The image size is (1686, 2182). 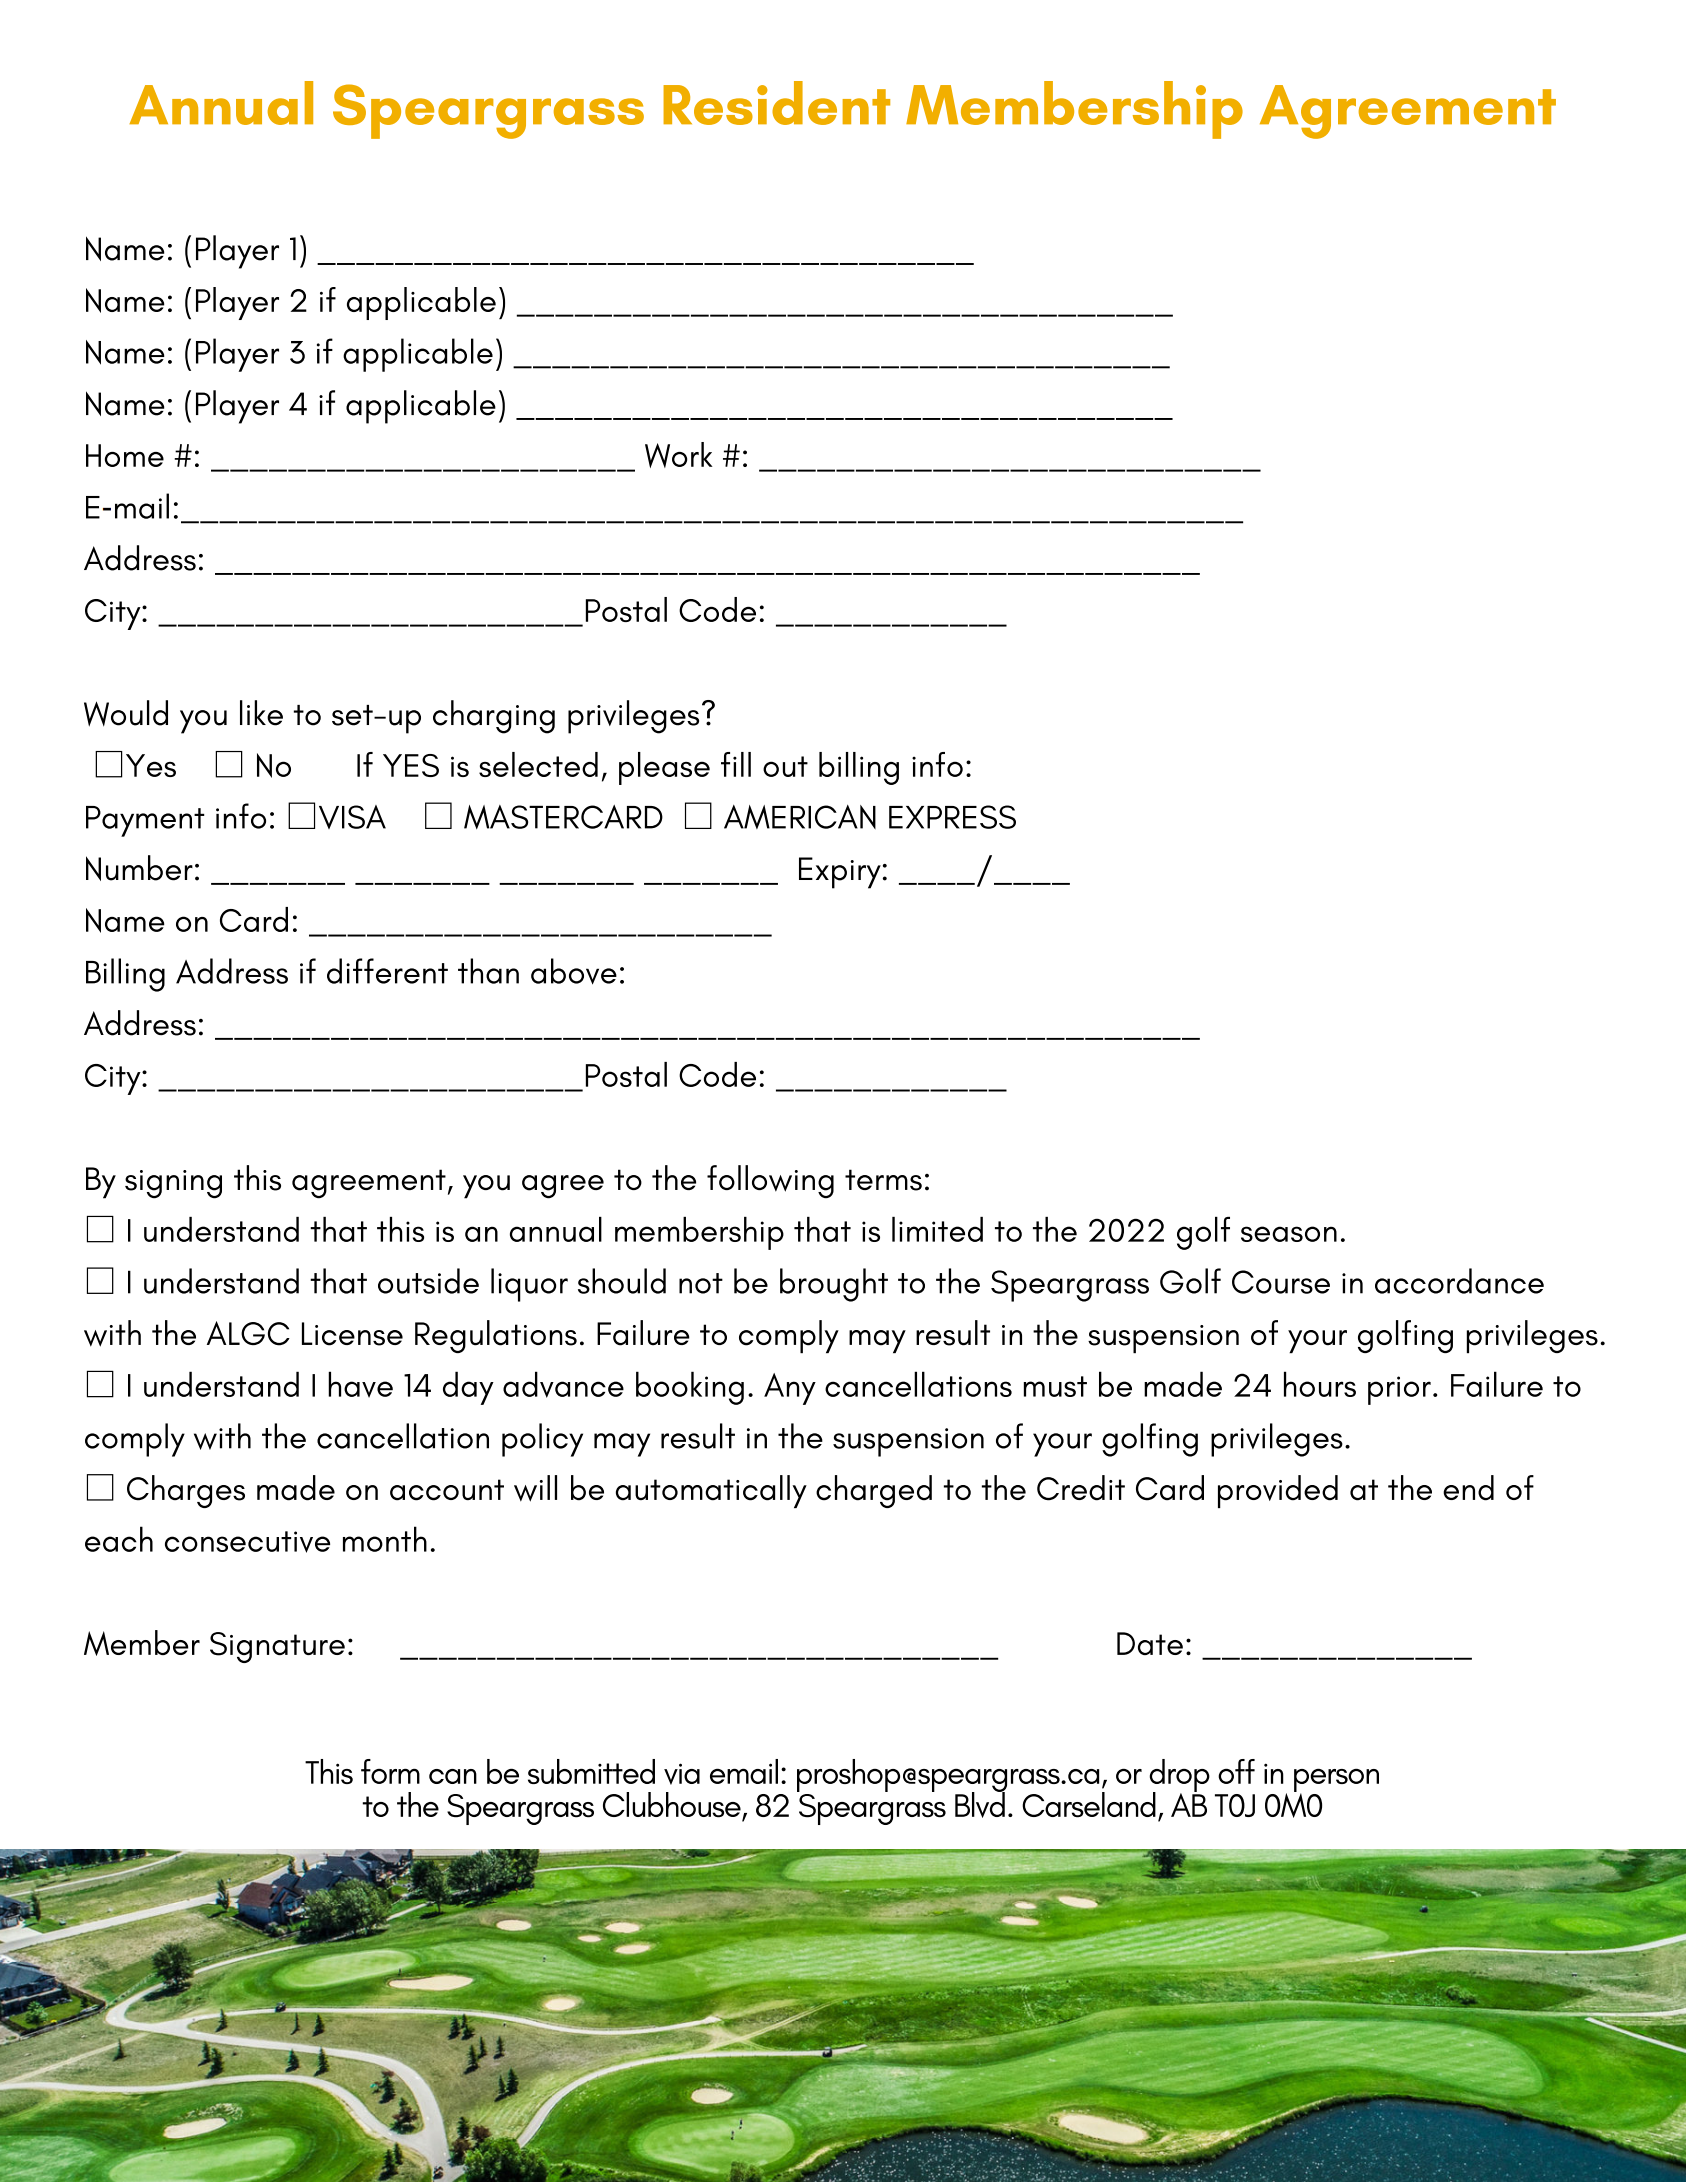 I want to click on Work, so click(x=679, y=455).
